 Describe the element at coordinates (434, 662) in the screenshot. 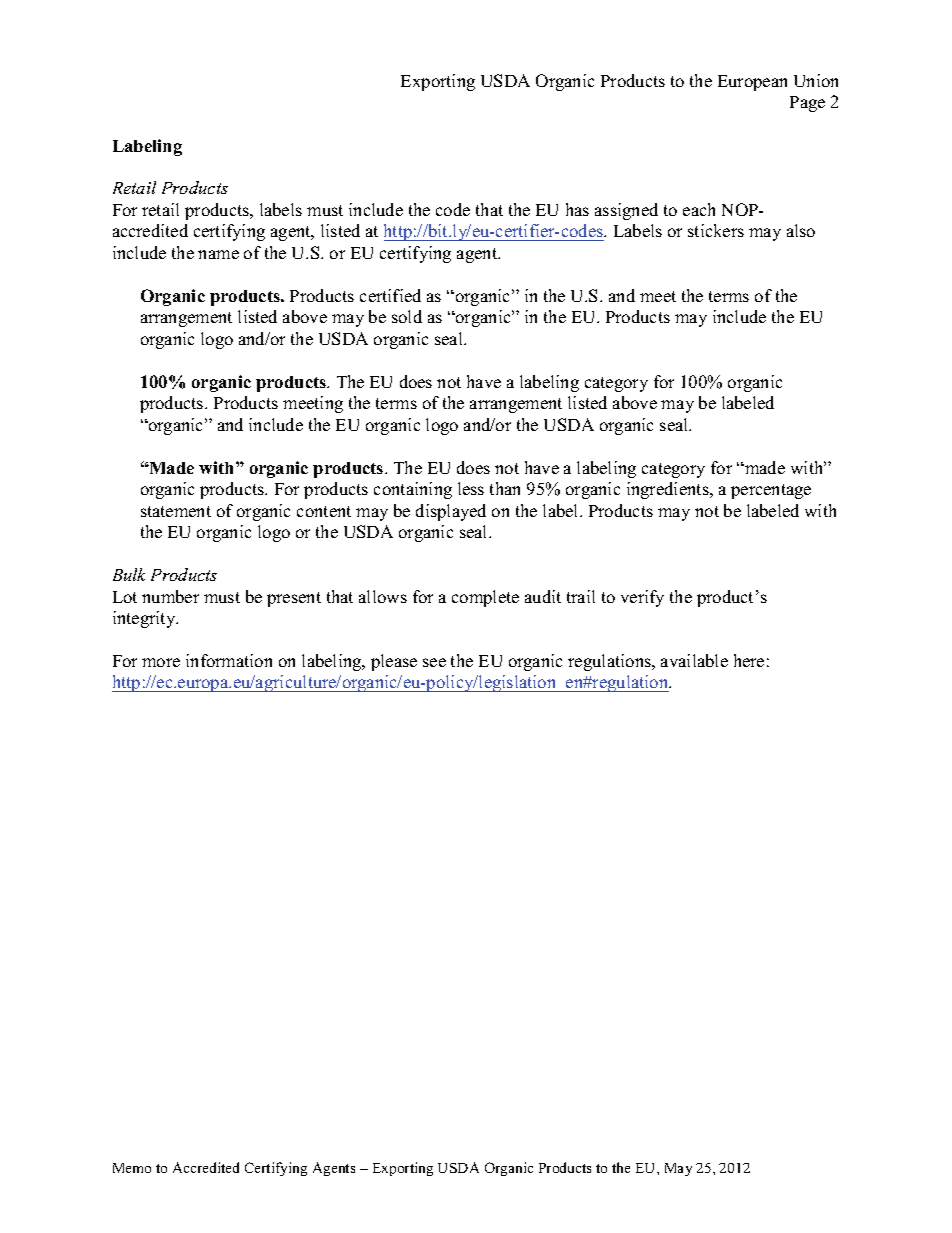

I see `see` at that location.
